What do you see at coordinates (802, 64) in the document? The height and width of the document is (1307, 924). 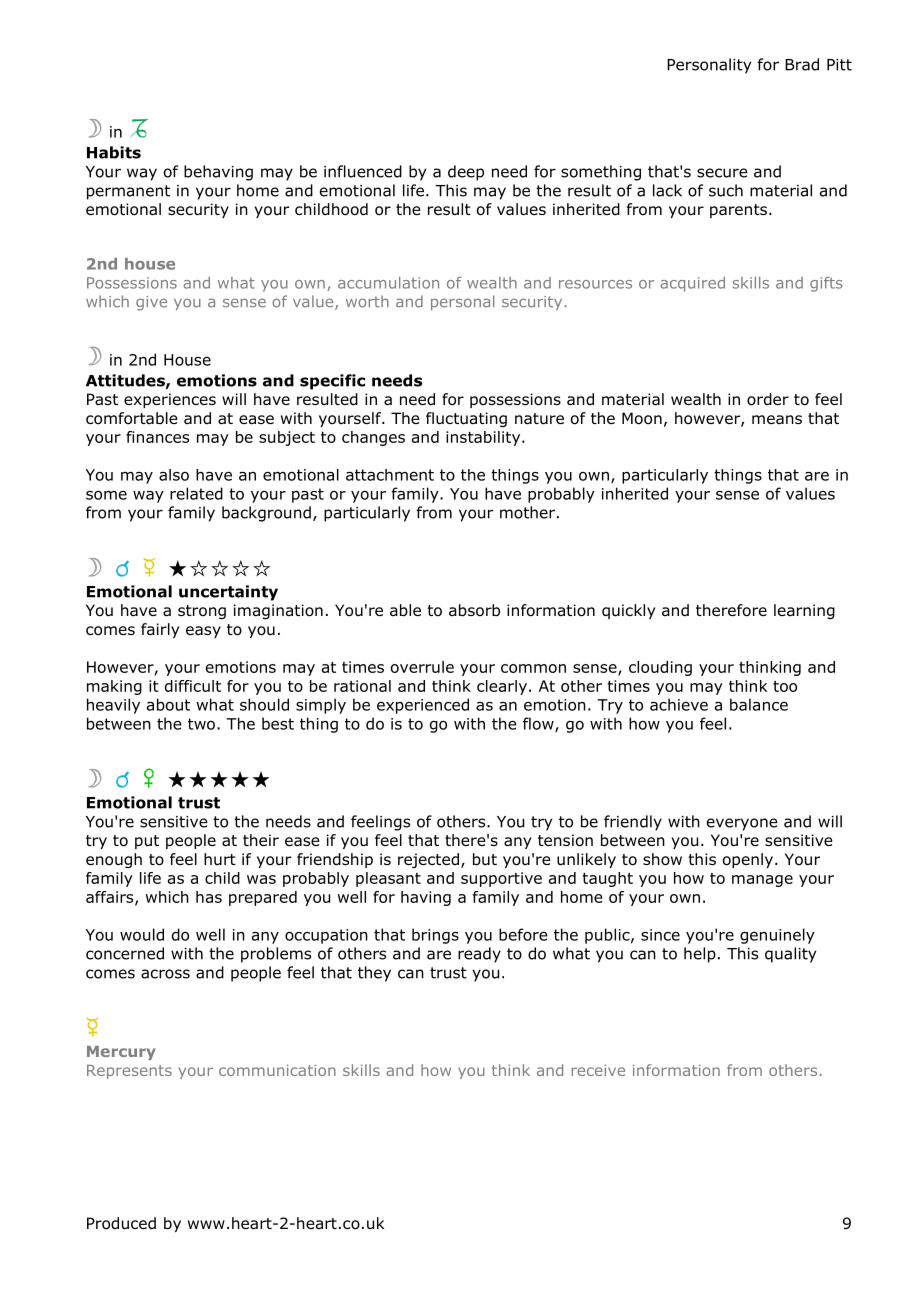 I see `Brad` at bounding box center [802, 64].
